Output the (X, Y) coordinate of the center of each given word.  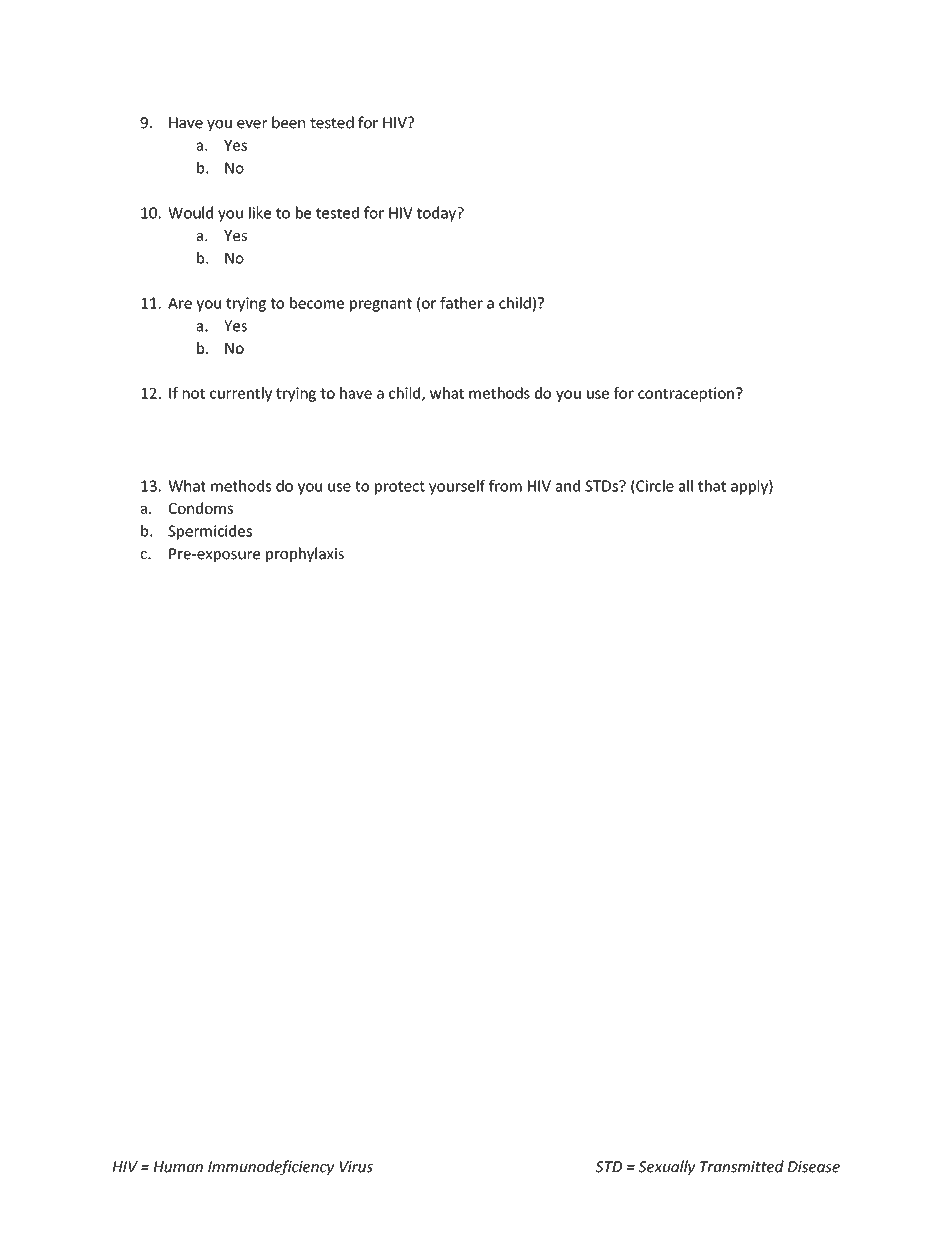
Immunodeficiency (271, 1167)
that (712, 486)
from (505, 486)
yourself (457, 487)
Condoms (201, 508)
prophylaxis (305, 554)
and (568, 486)
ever (252, 124)
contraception (686, 394)
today (437, 214)
